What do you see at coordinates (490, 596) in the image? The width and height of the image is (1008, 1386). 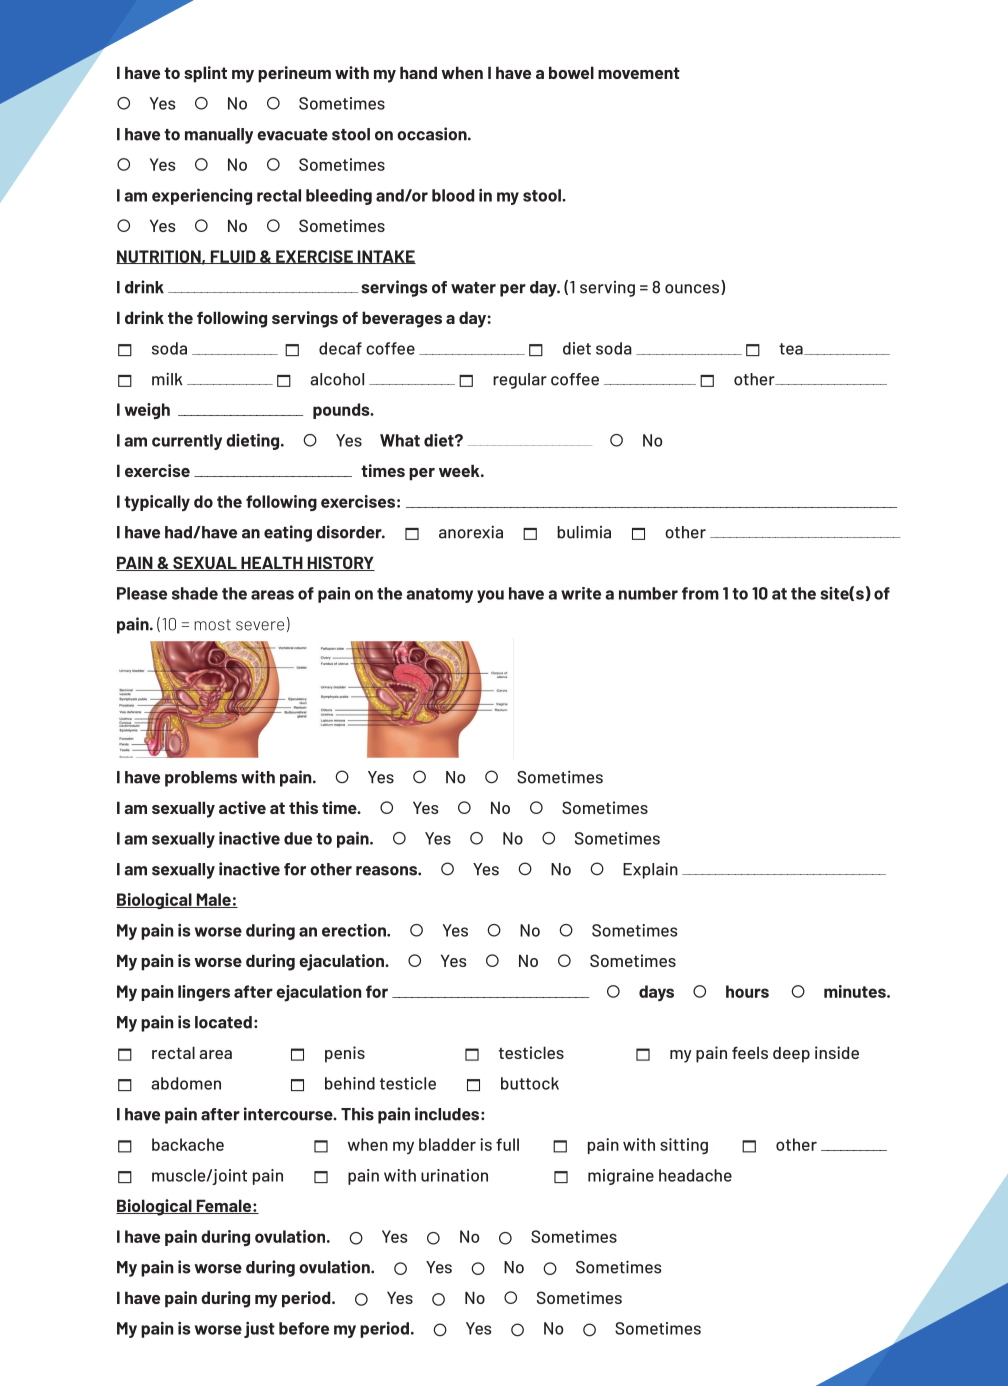 I see `you` at bounding box center [490, 596].
